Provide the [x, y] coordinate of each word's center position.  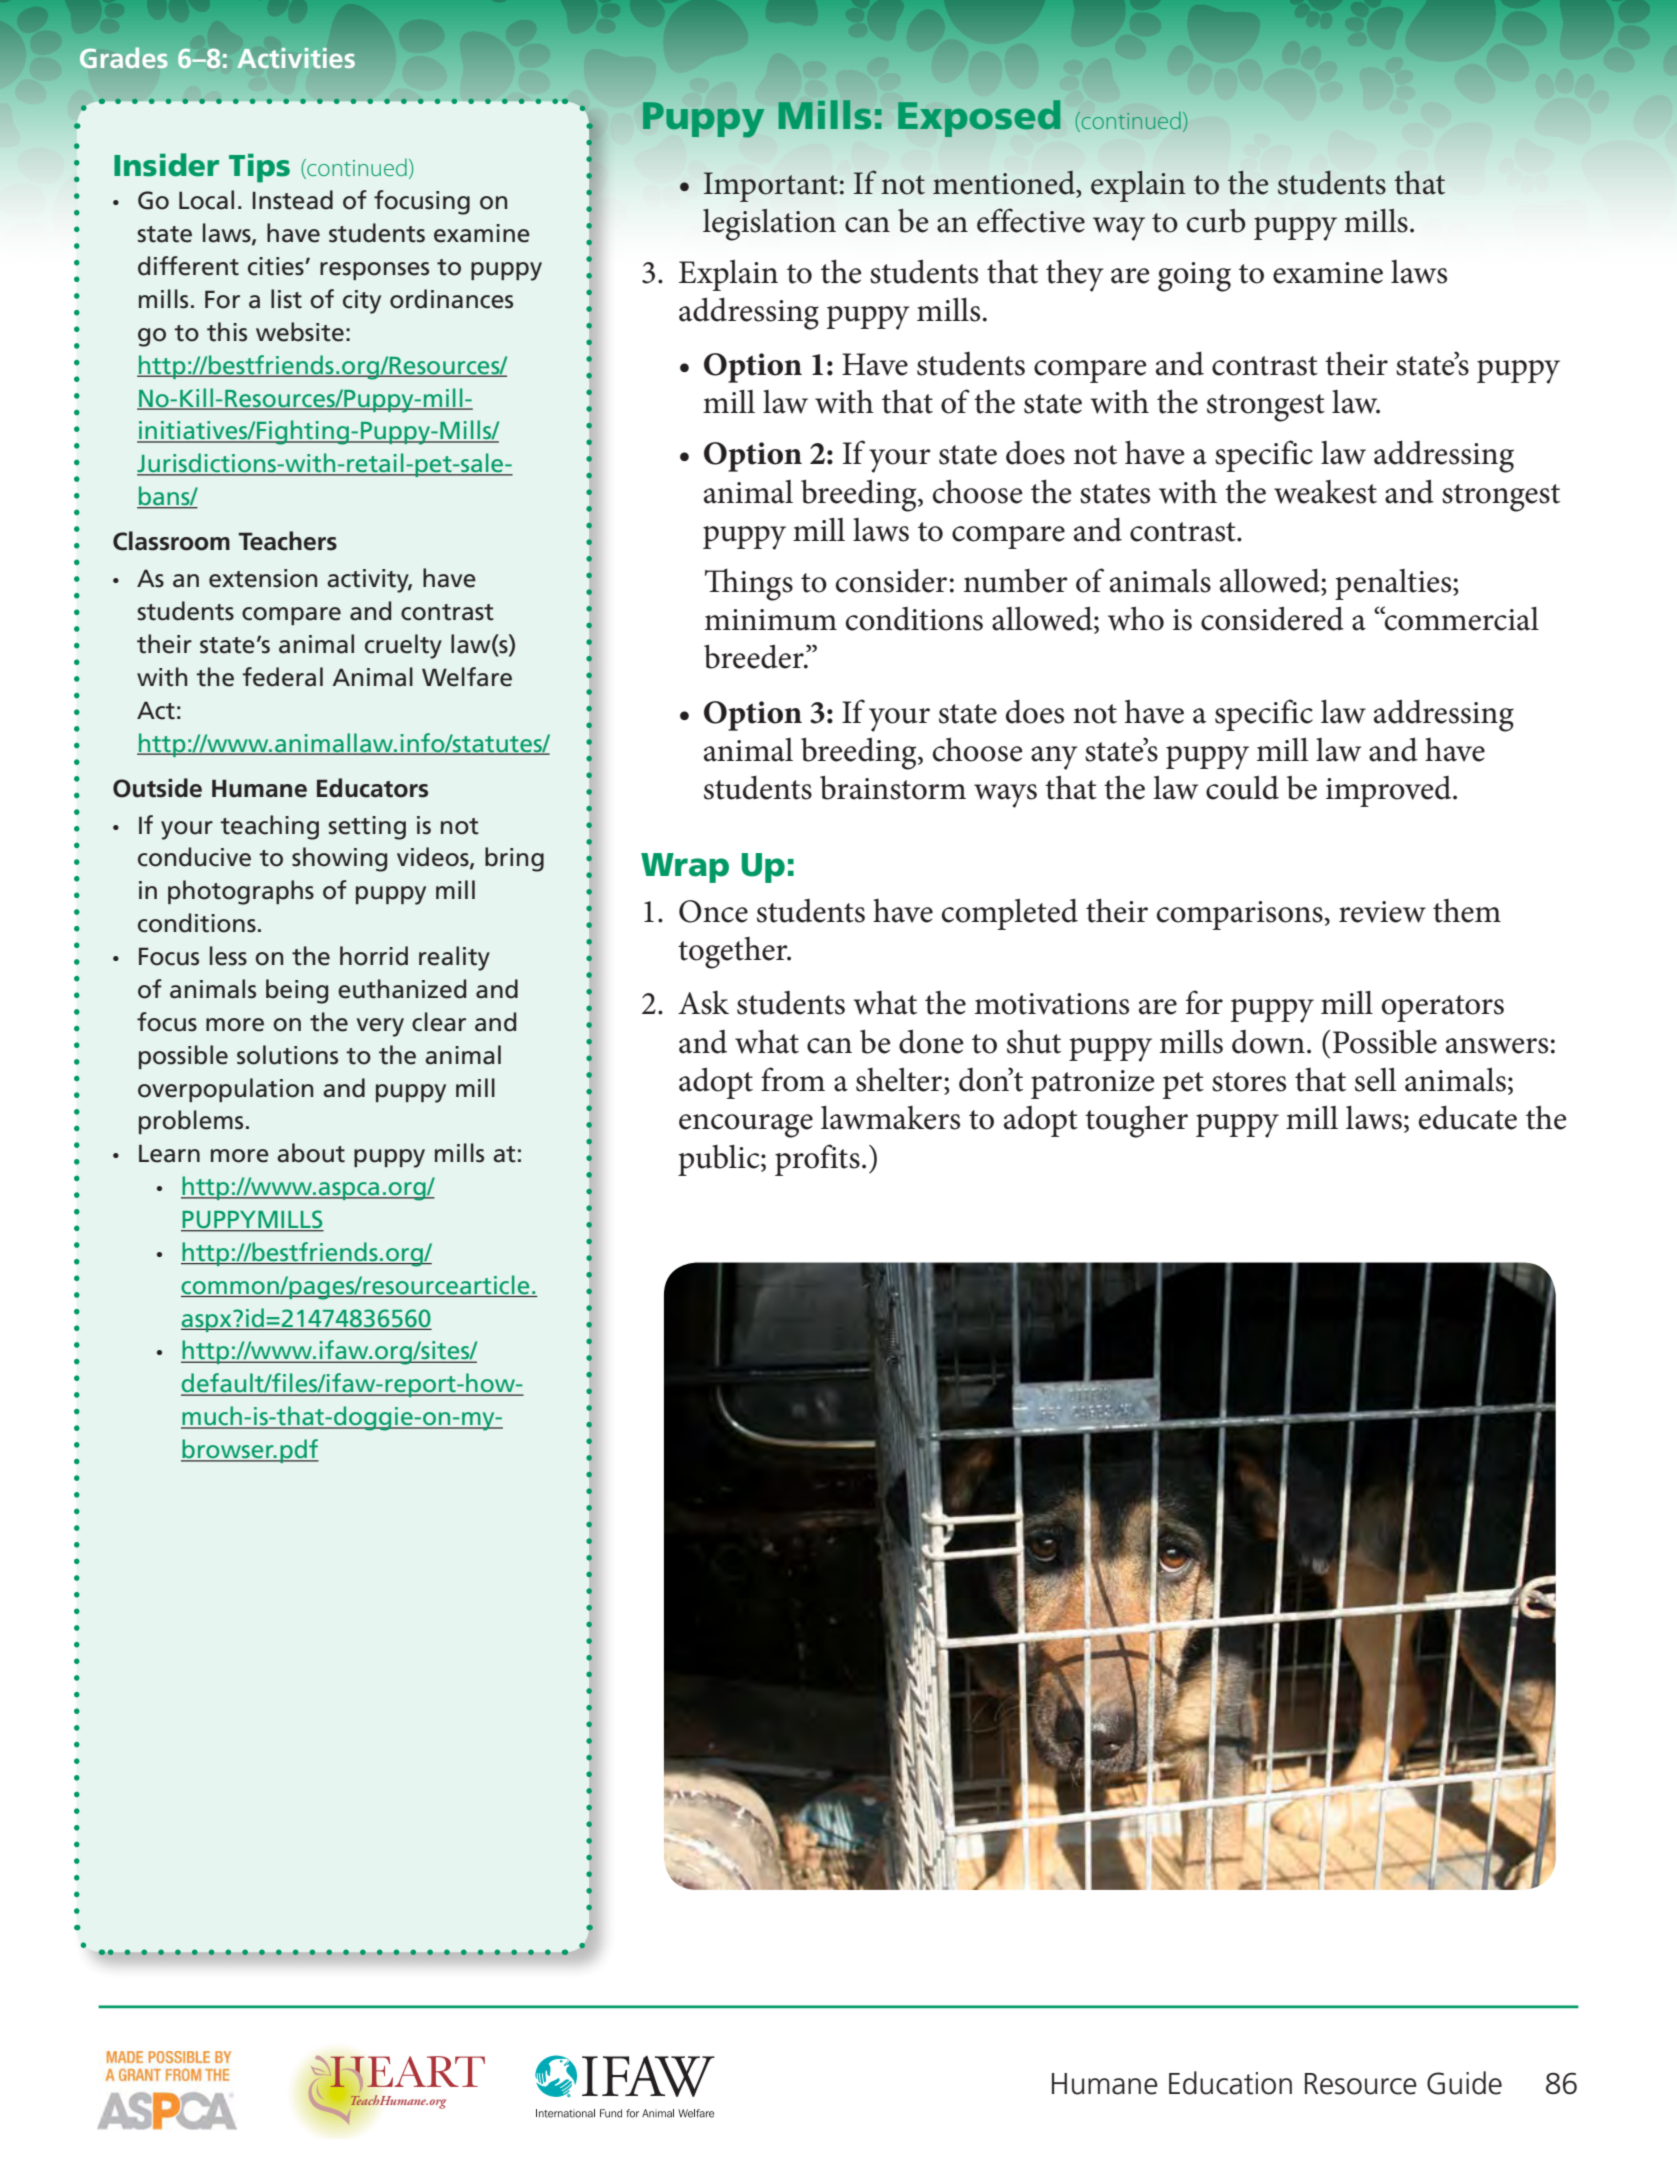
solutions [287, 1055]
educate [1468, 1118]
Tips [259, 168]
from [793, 1079]
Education [1230, 2083]
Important [771, 187]
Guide [1464, 2083]
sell [1376, 1080]
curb [1216, 221]
